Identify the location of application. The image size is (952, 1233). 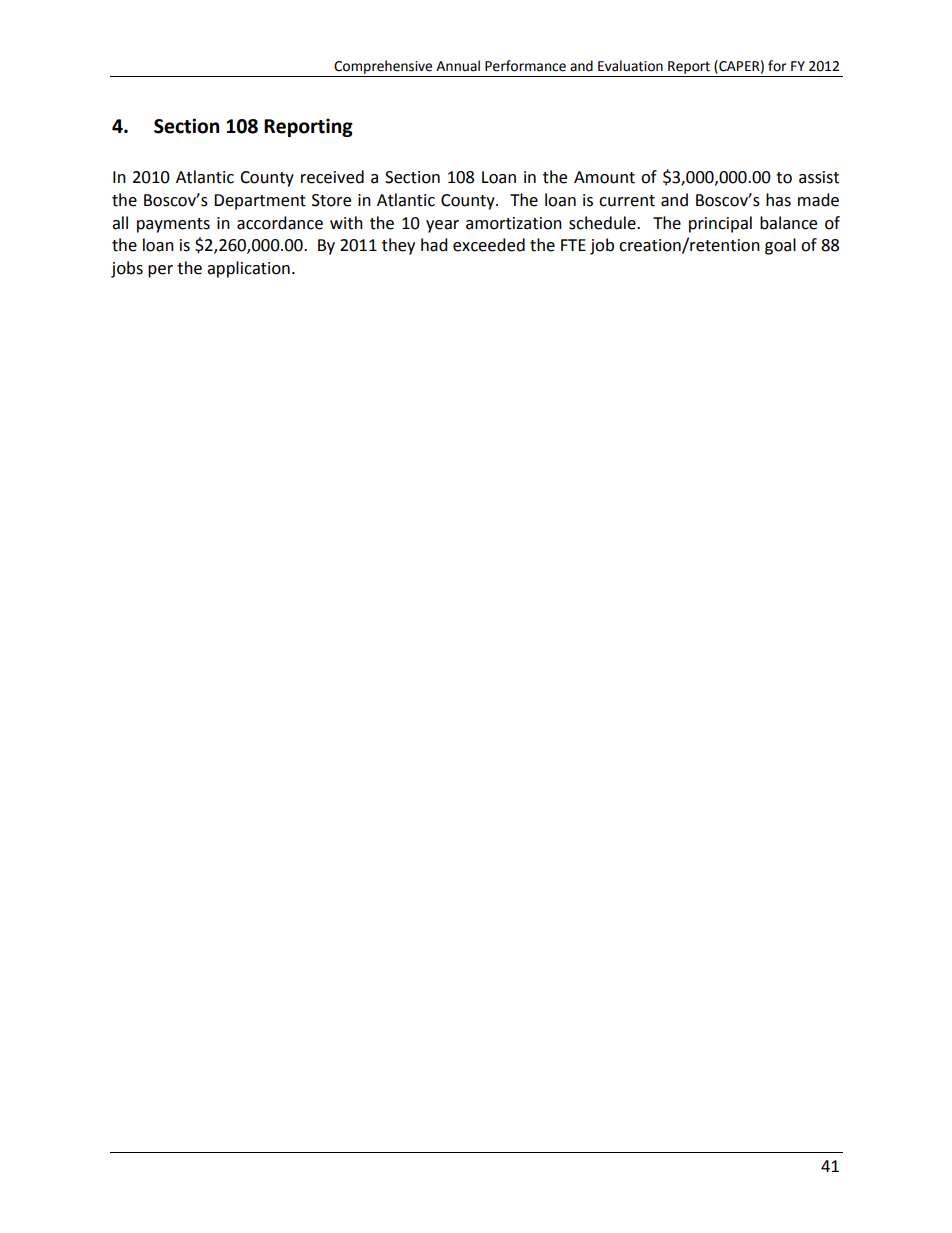
(248, 269).
